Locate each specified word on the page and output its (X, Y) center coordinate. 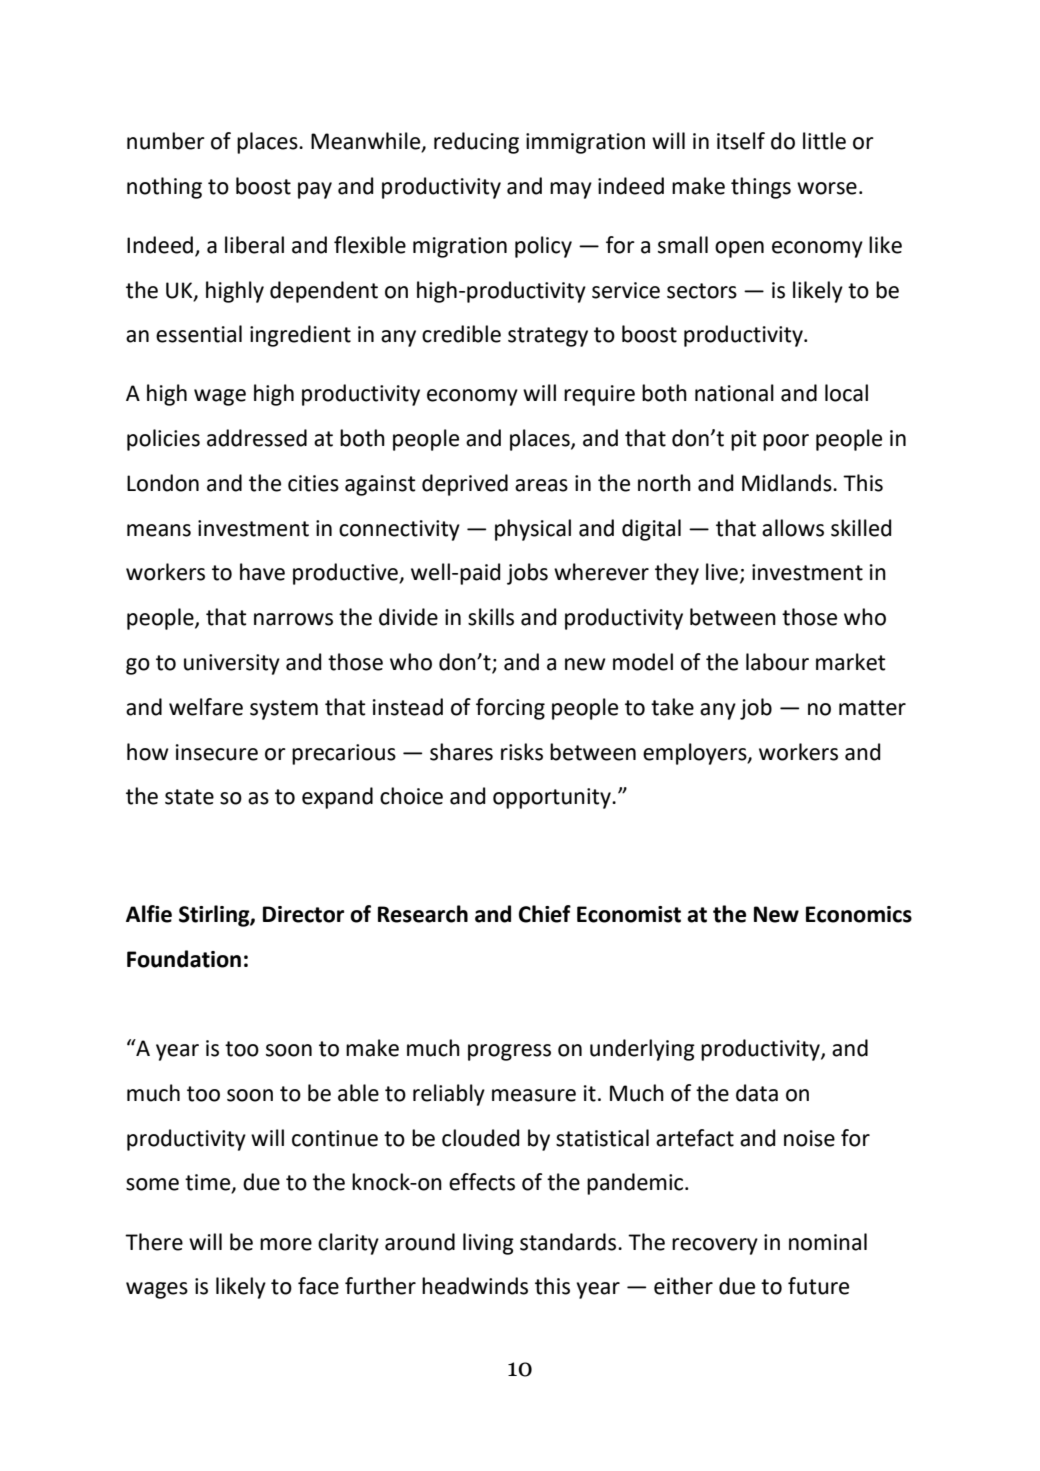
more (286, 1244)
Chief (545, 914)
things (761, 188)
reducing (476, 143)
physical (533, 530)
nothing (164, 188)
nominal (828, 1242)
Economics (859, 914)
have (262, 572)
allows (793, 528)
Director (303, 914)
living (488, 1244)
